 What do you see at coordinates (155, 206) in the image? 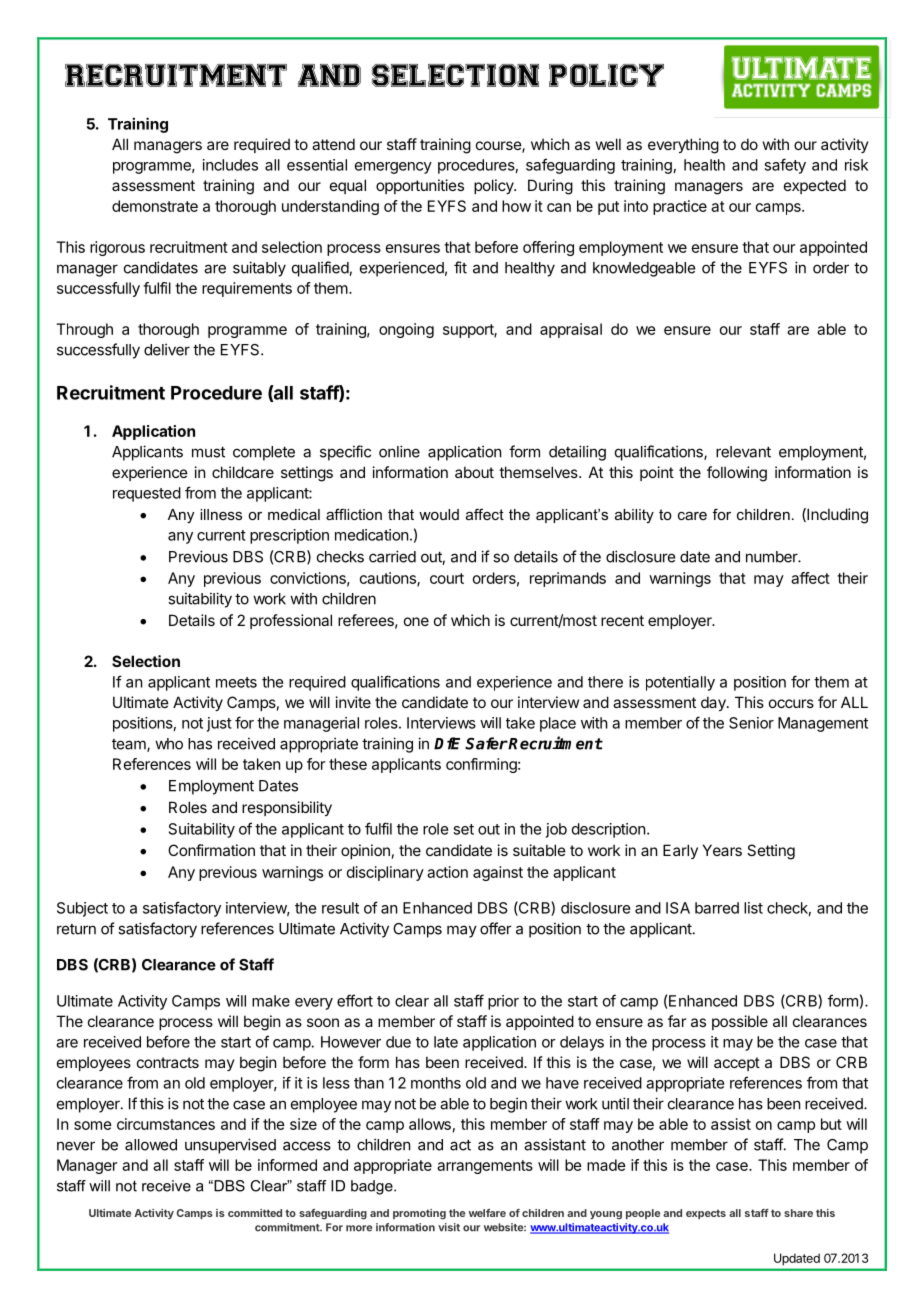
I see `demonstrate` at bounding box center [155, 206].
